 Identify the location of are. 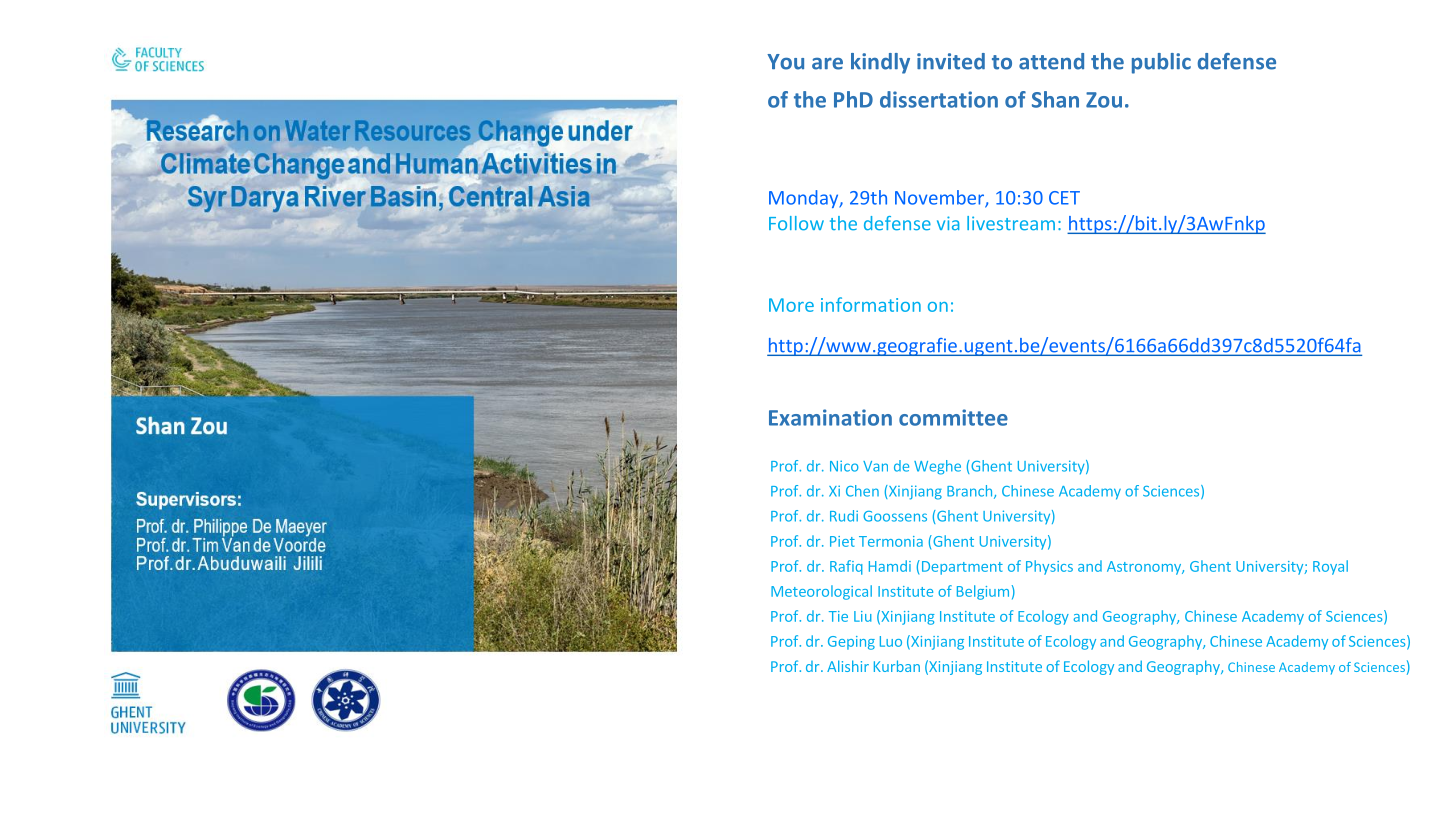
(827, 64).
